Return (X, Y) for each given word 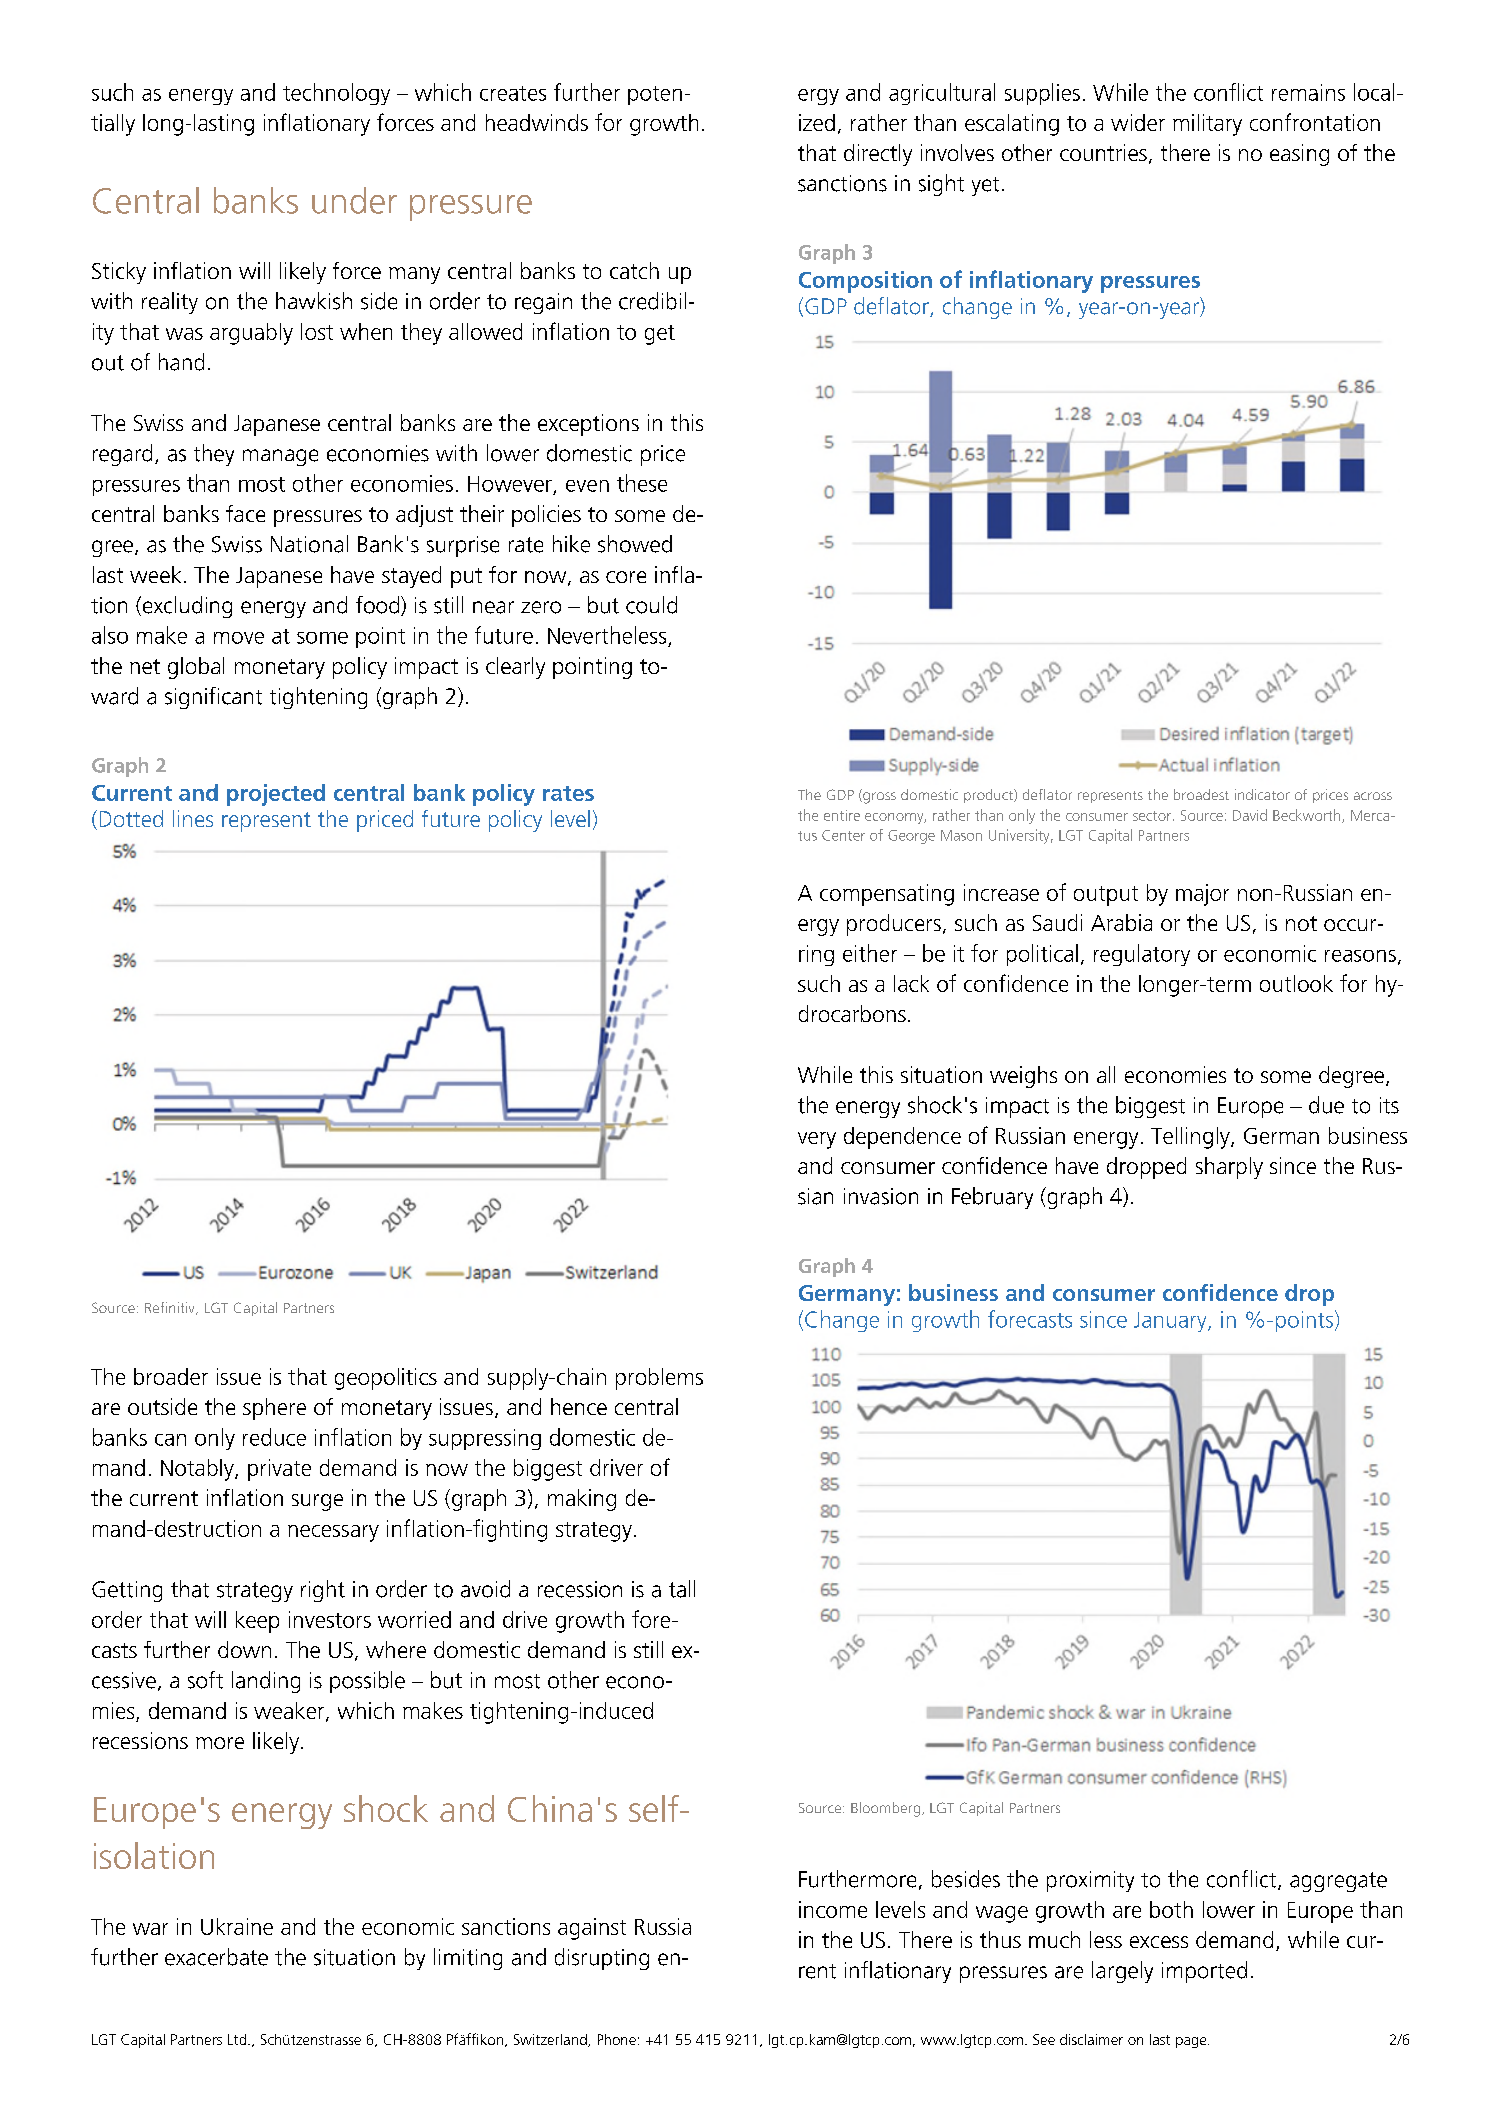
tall (682, 1589)
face (245, 513)
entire (842, 815)
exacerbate (216, 1957)
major (1202, 895)
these (642, 483)
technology (336, 94)
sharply (1229, 1168)
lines (193, 818)
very (817, 1140)
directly (878, 155)
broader (171, 1376)
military (1207, 125)
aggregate (1338, 1882)
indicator (1262, 794)
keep (257, 1622)
